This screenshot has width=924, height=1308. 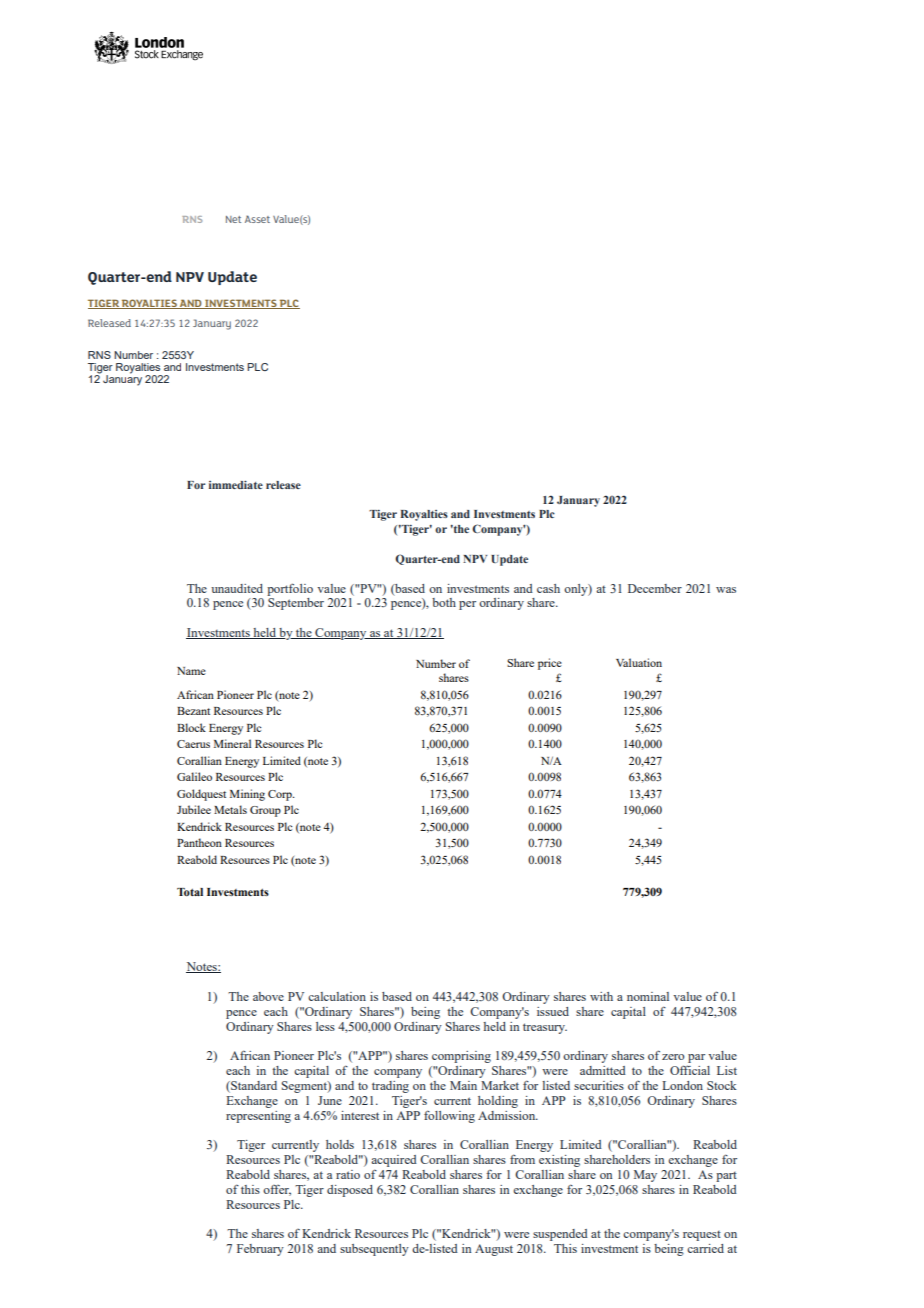 What do you see at coordinates (655, 588) in the screenshot?
I see `December` at bounding box center [655, 588].
